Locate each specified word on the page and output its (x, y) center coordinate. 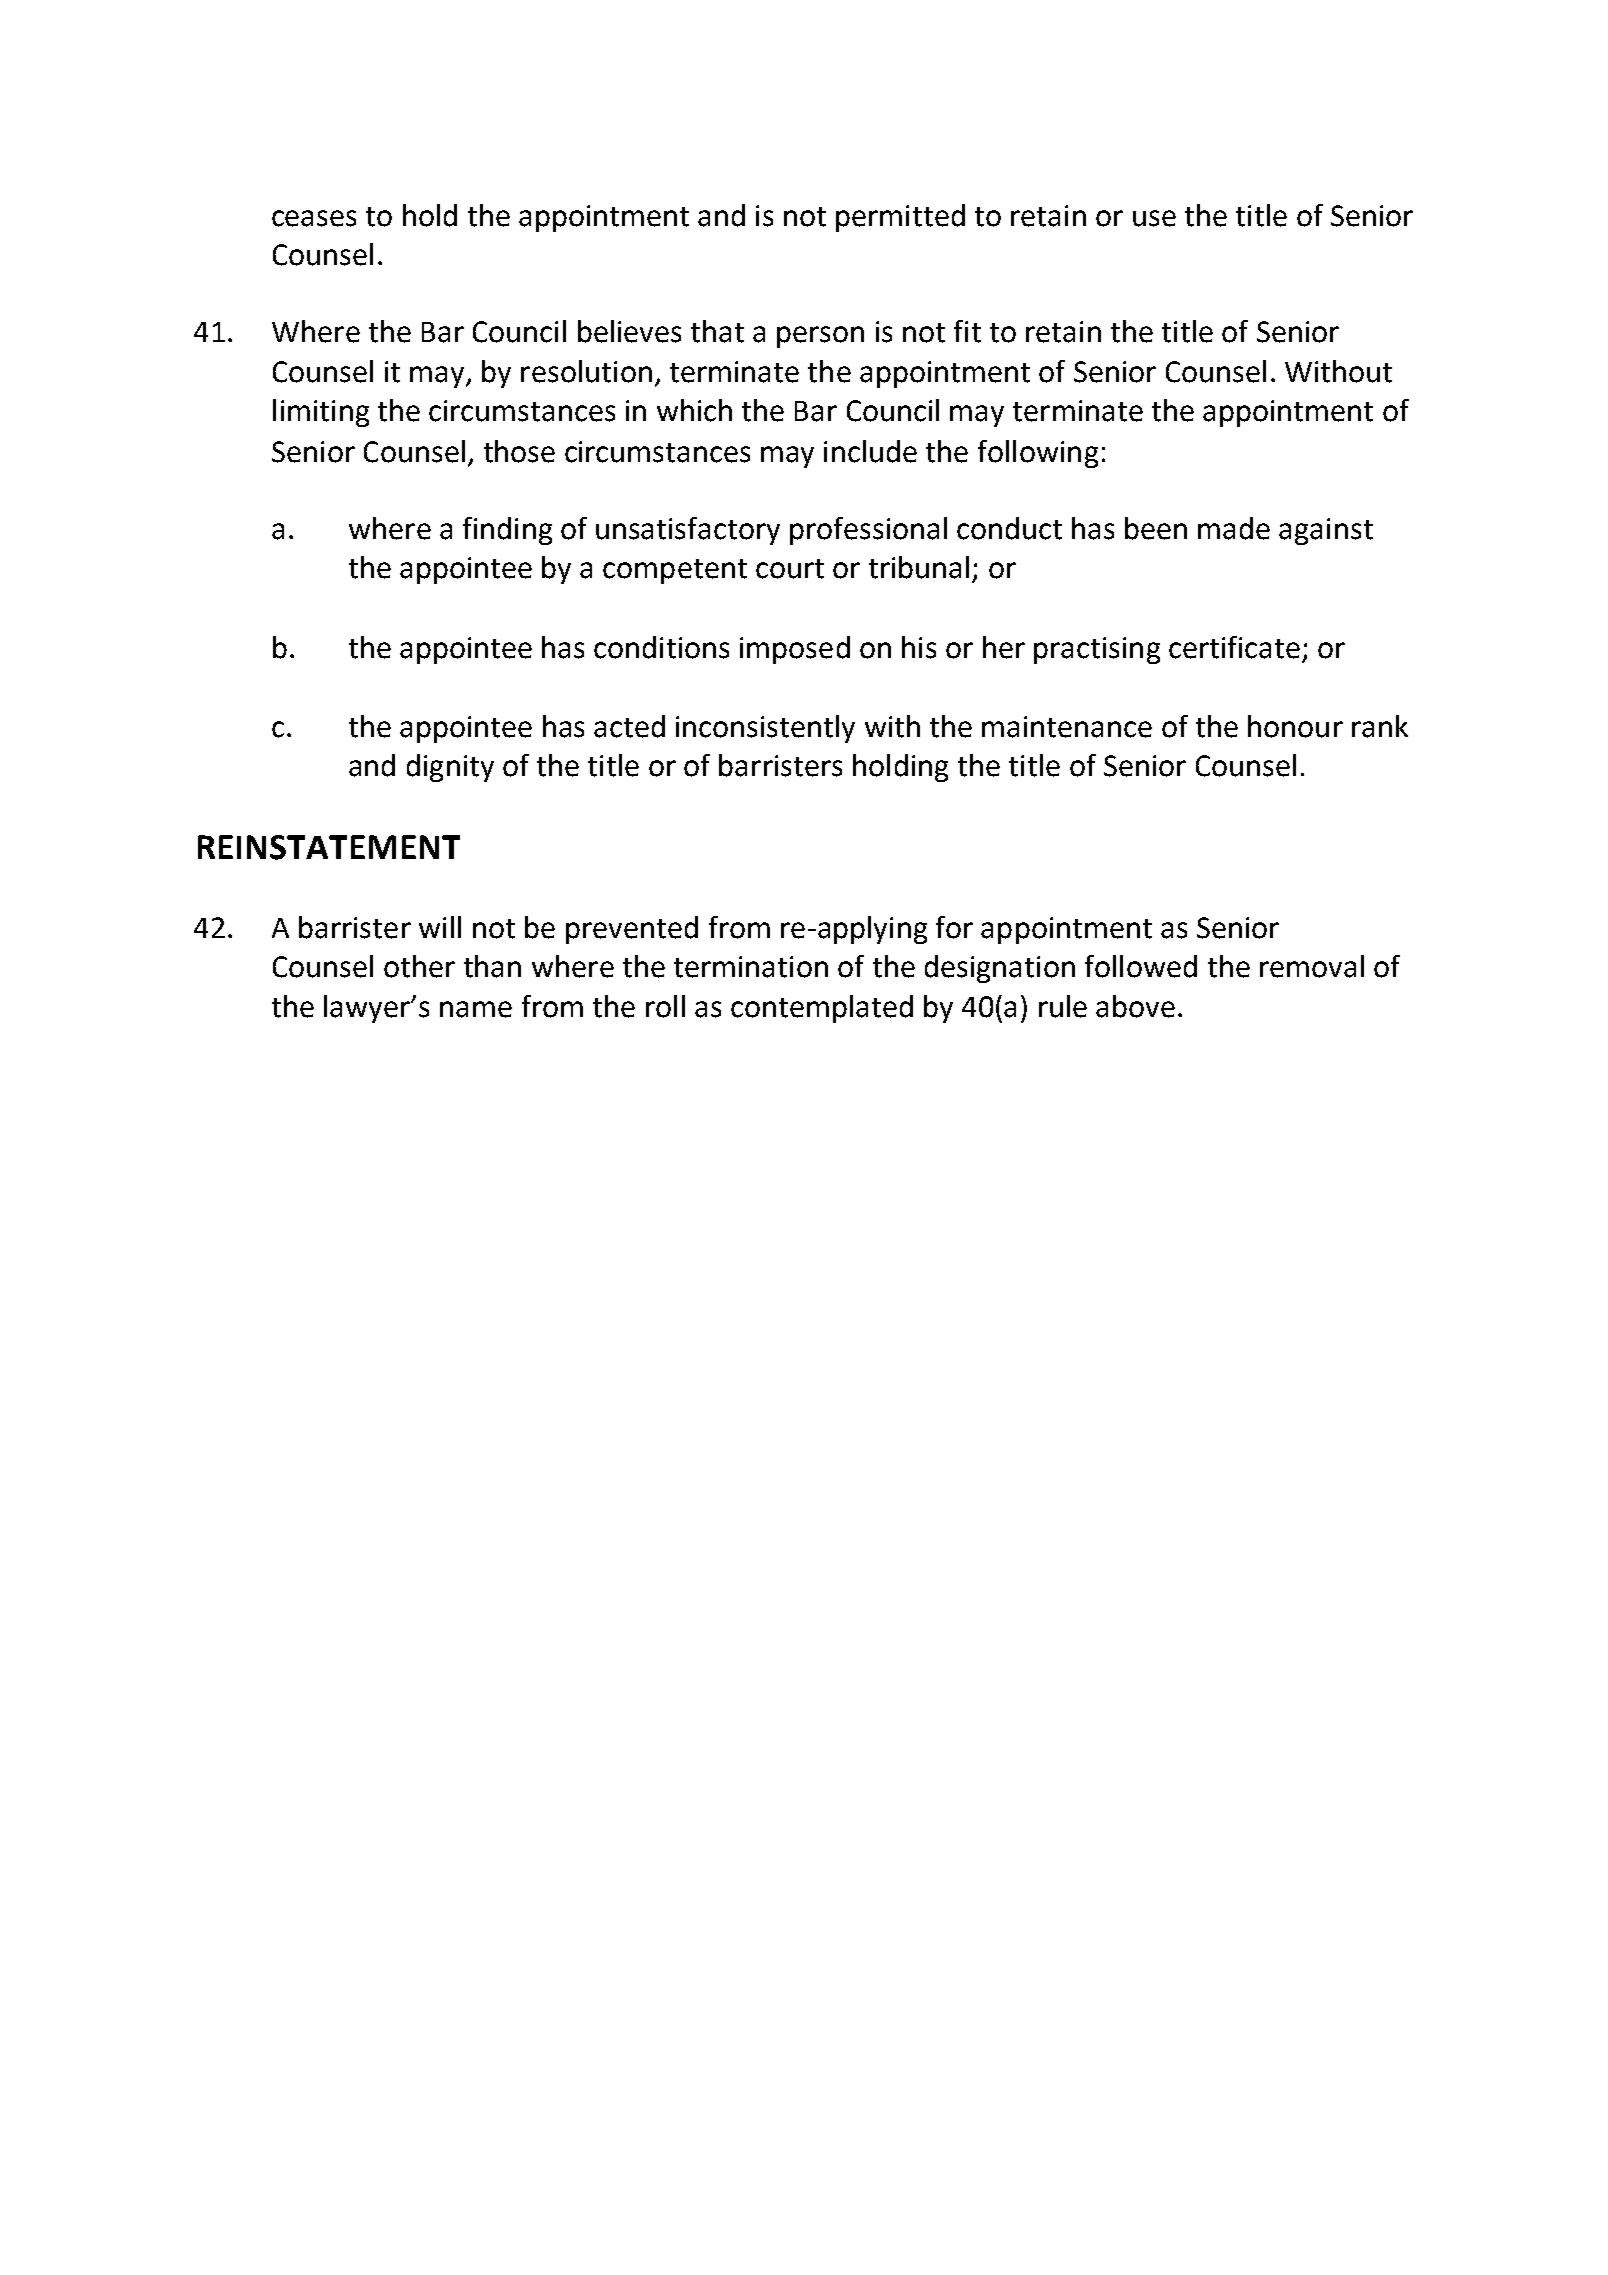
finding (507, 531)
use (1154, 218)
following (1038, 454)
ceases (314, 218)
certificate (1234, 647)
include (870, 451)
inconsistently (765, 729)
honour (1295, 726)
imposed (795, 650)
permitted (900, 218)
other (419, 966)
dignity (450, 768)
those (519, 451)
